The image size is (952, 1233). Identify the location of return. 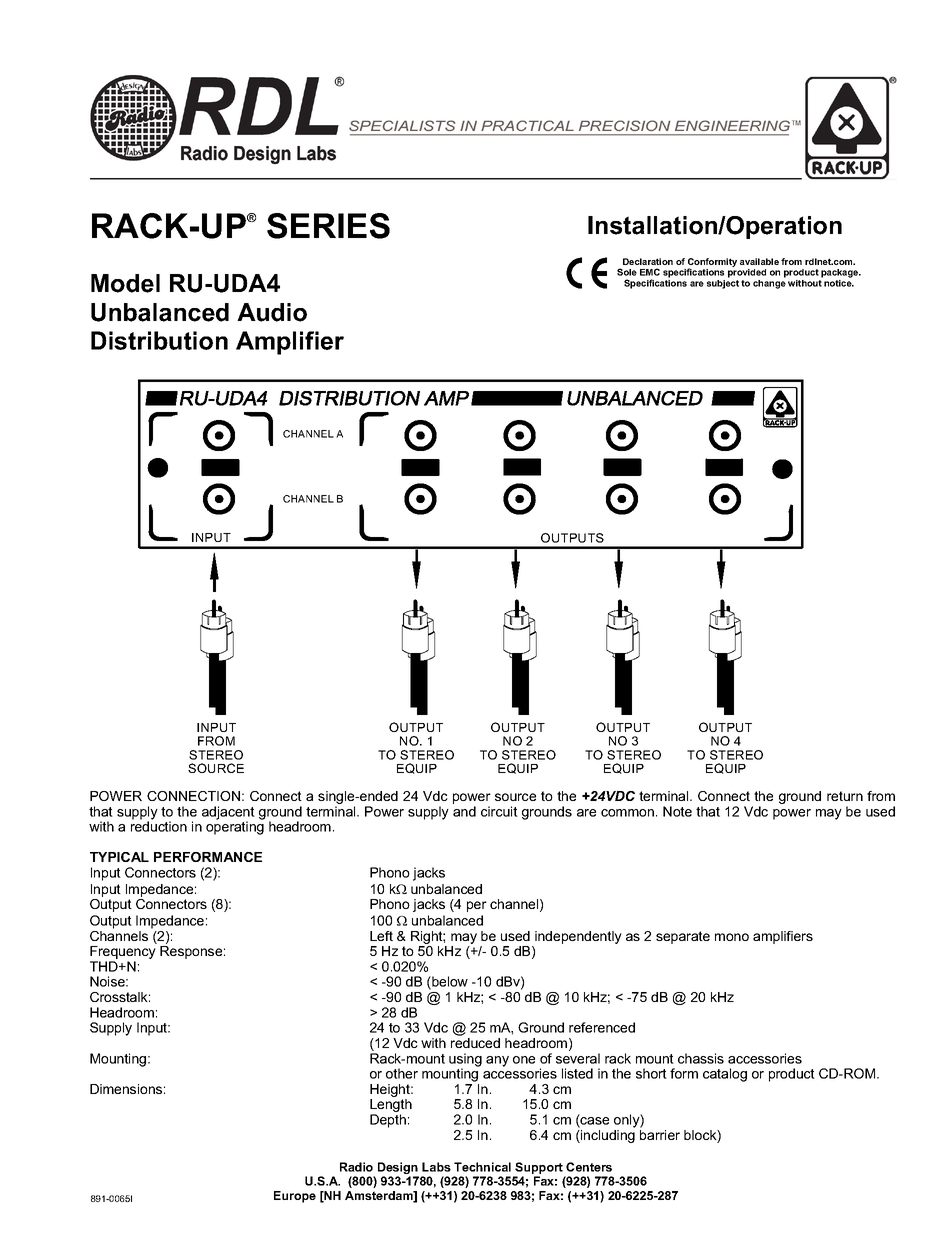
(845, 796).
